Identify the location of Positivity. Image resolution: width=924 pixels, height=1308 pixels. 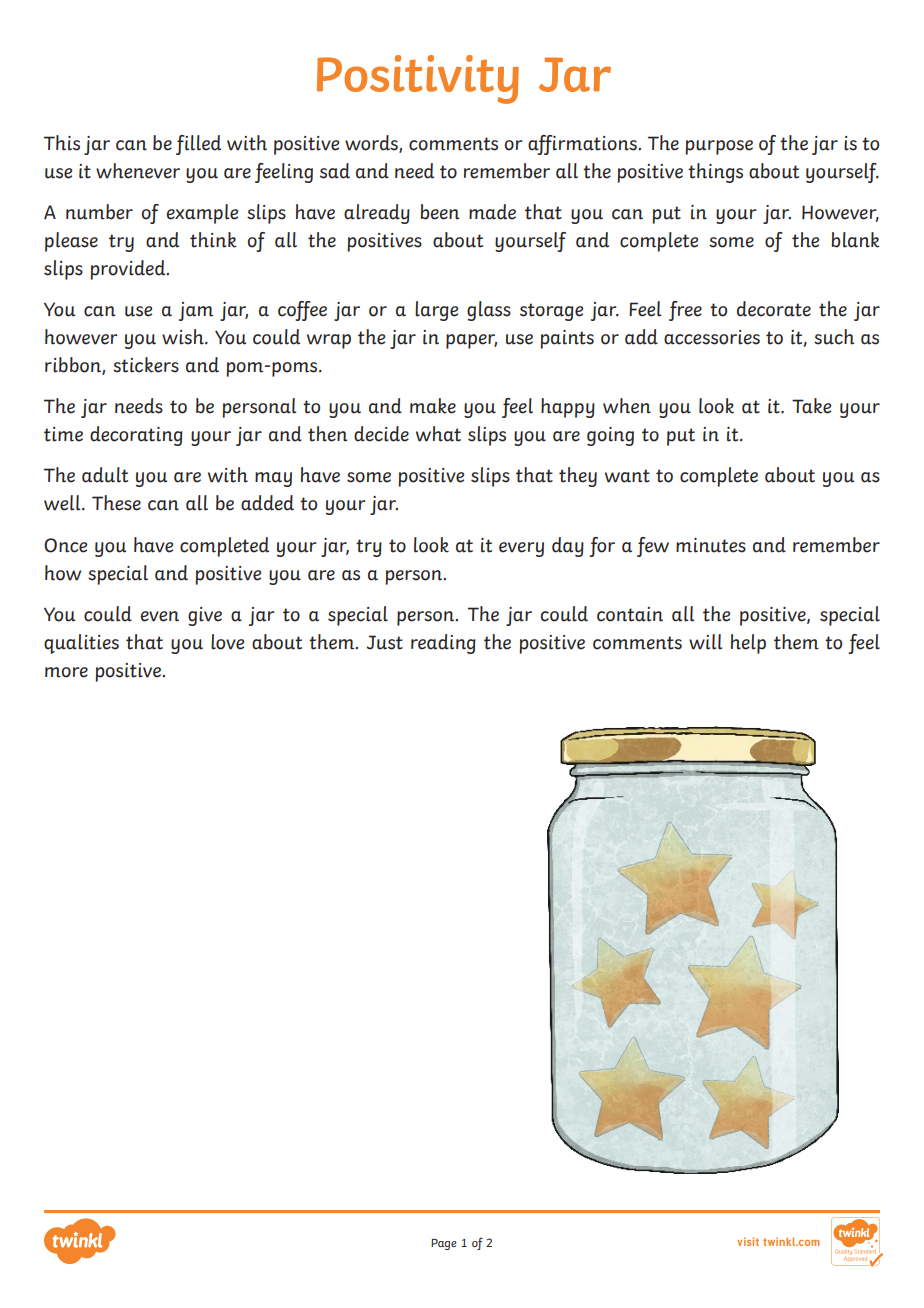
(418, 79).
